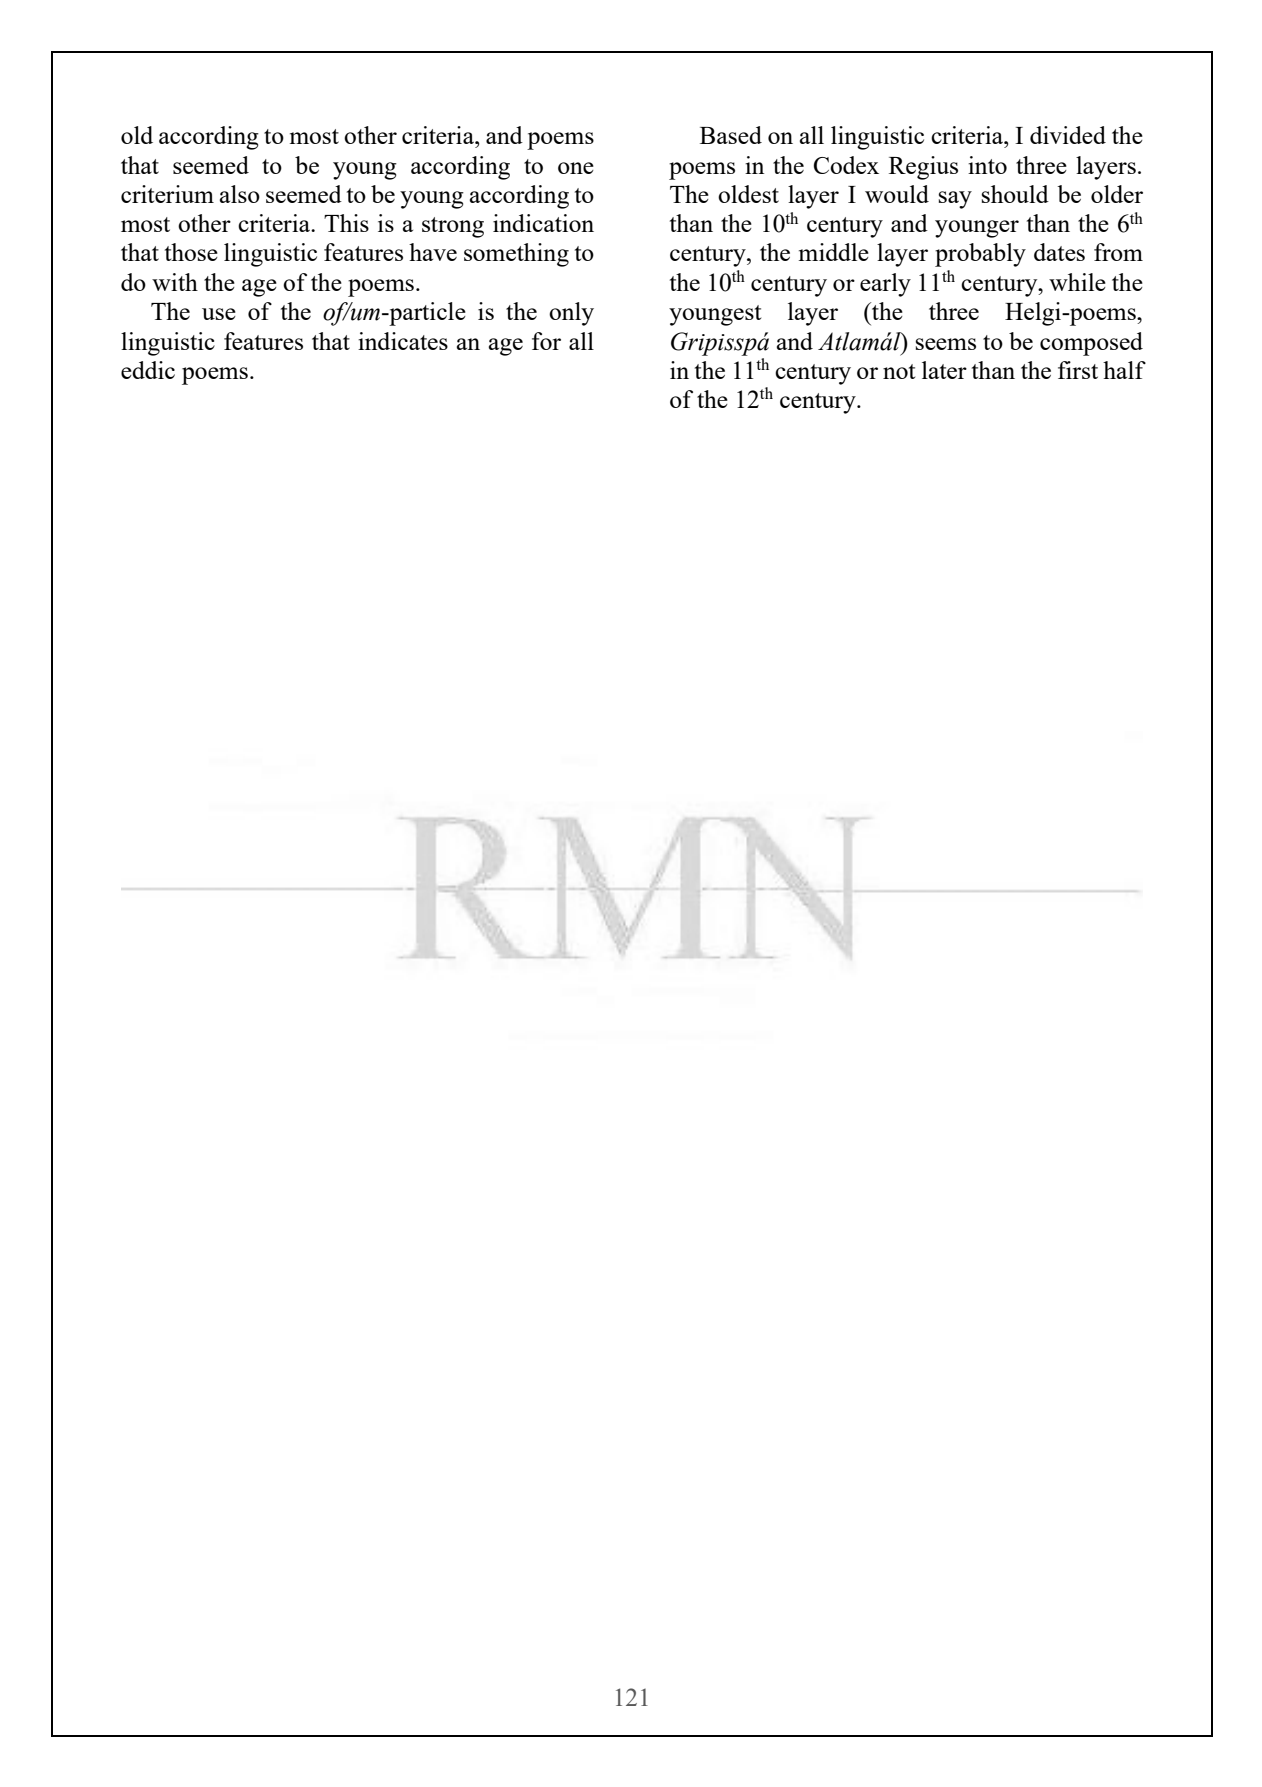 Image resolution: width=1262 pixels, height=1787 pixels. Describe the element at coordinates (731, 135) in the image. I see `Based` at that location.
